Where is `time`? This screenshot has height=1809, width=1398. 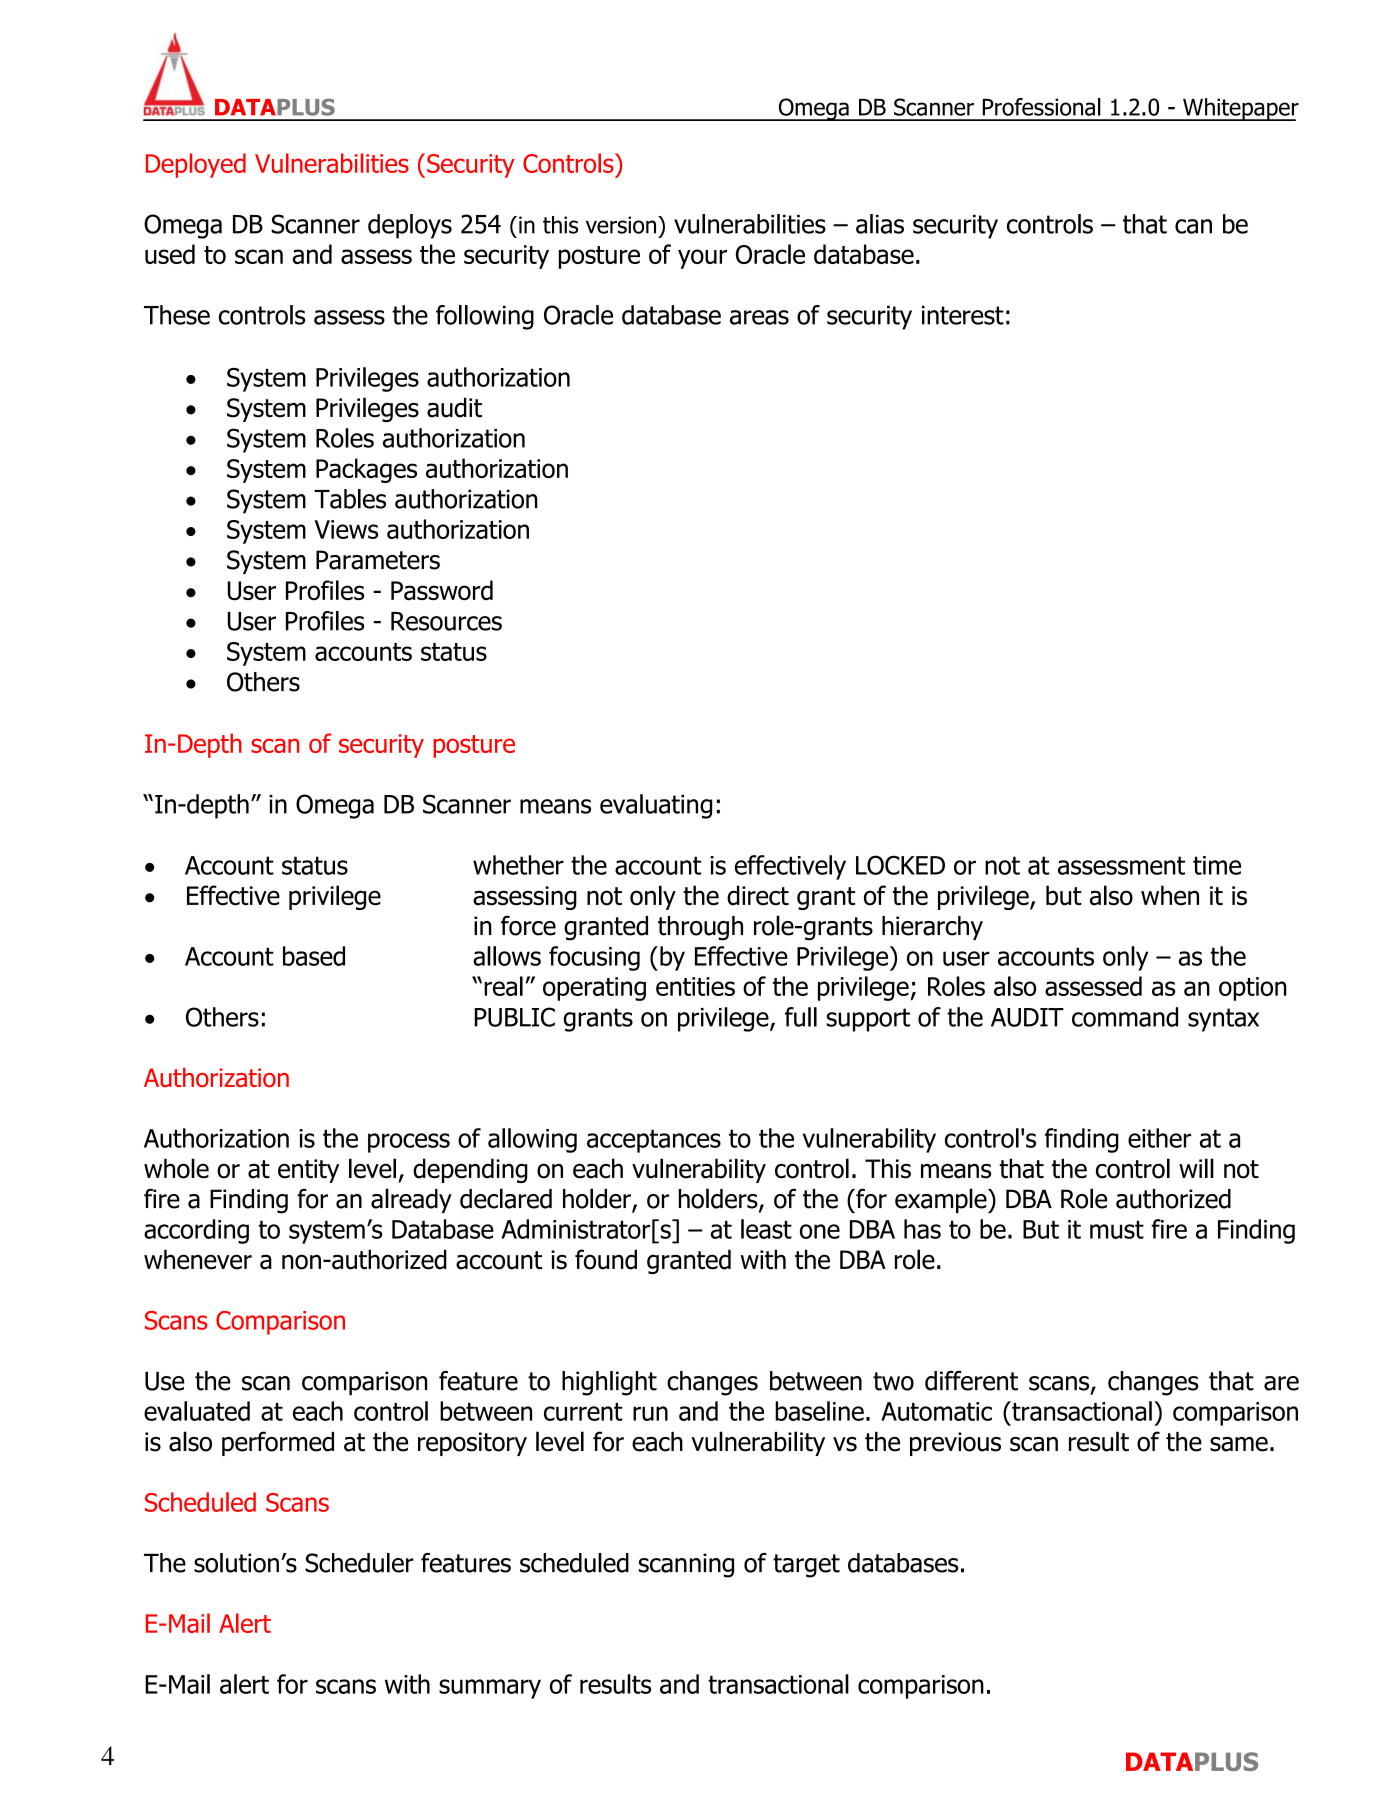 time is located at coordinates (1217, 865).
